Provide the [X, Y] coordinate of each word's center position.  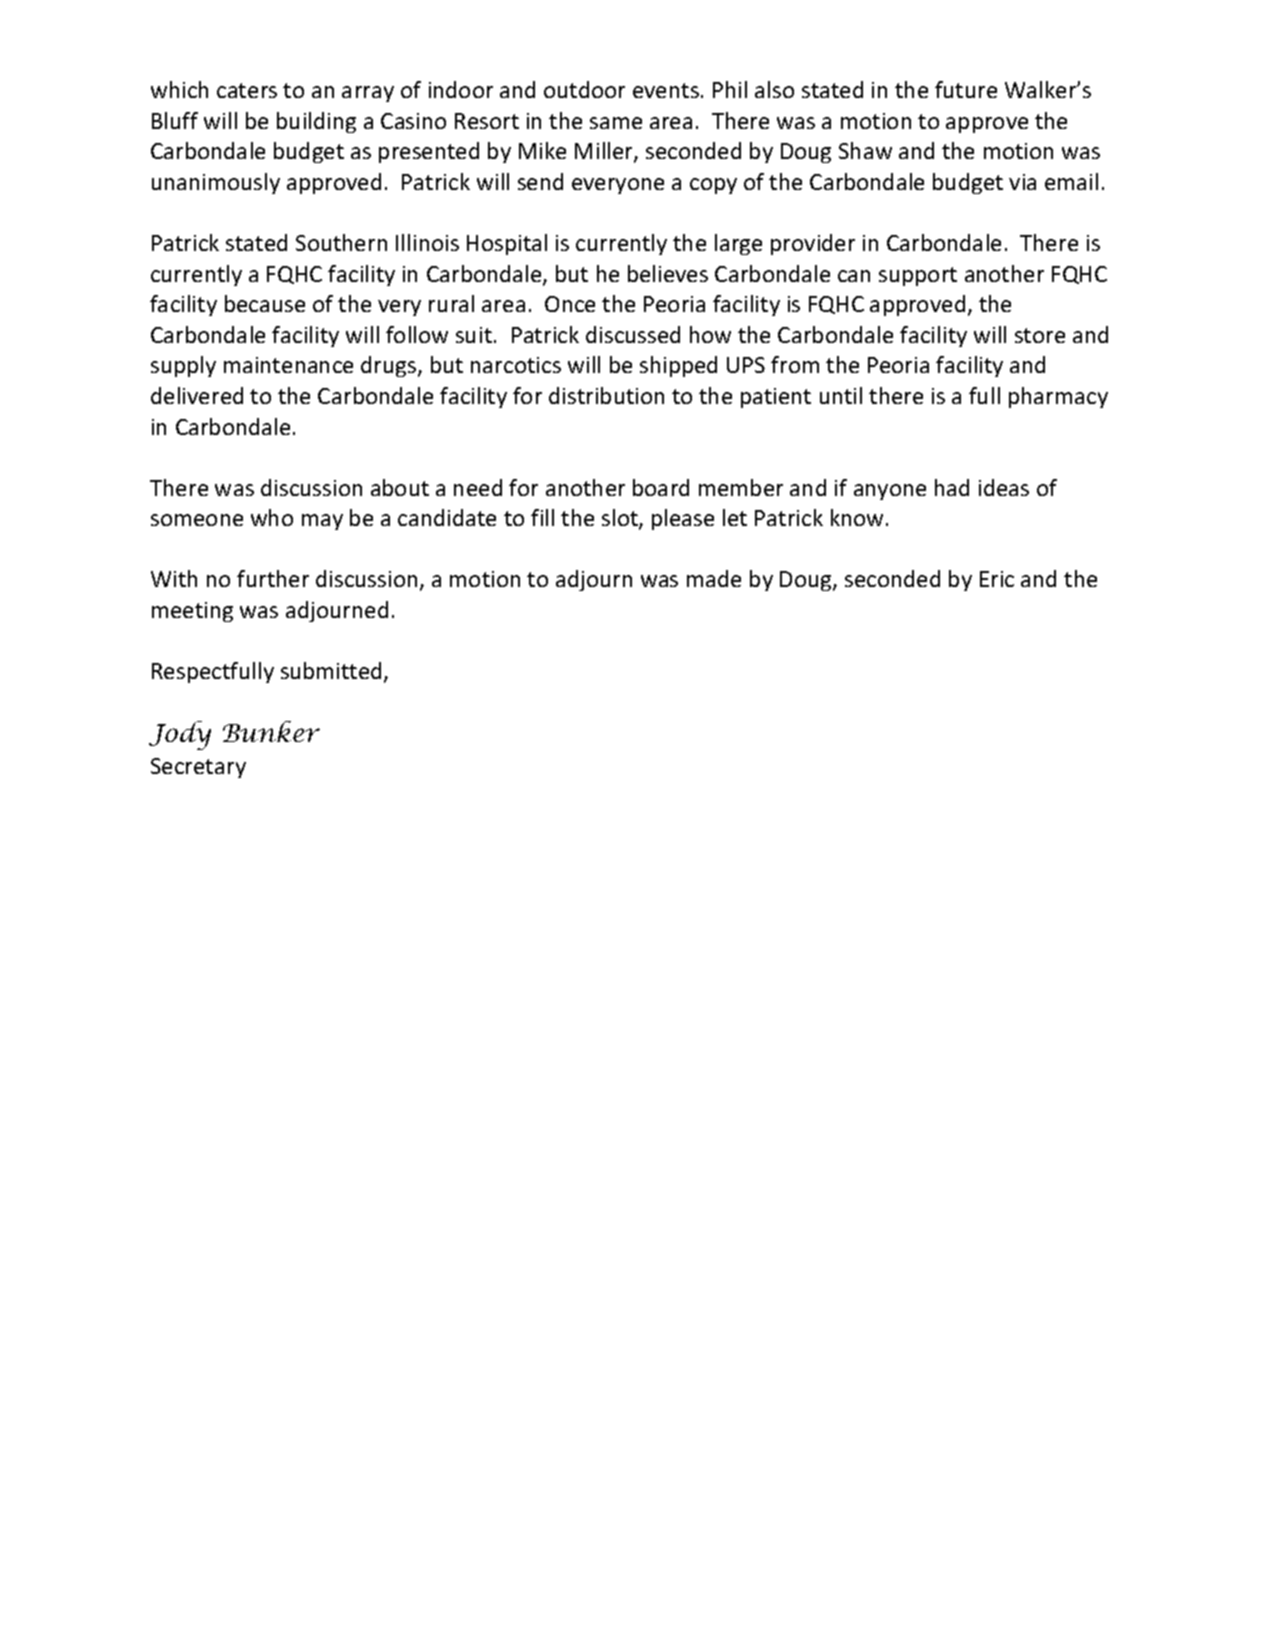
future [966, 89]
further [273, 578]
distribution [606, 395]
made [714, 578]
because [265, 303]
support [918, 276]
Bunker [271, 731]
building [316, 122]
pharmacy [1058, 397]
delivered [197, 395]
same [616, 123]
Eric [997, 579]
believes [668, 273]
